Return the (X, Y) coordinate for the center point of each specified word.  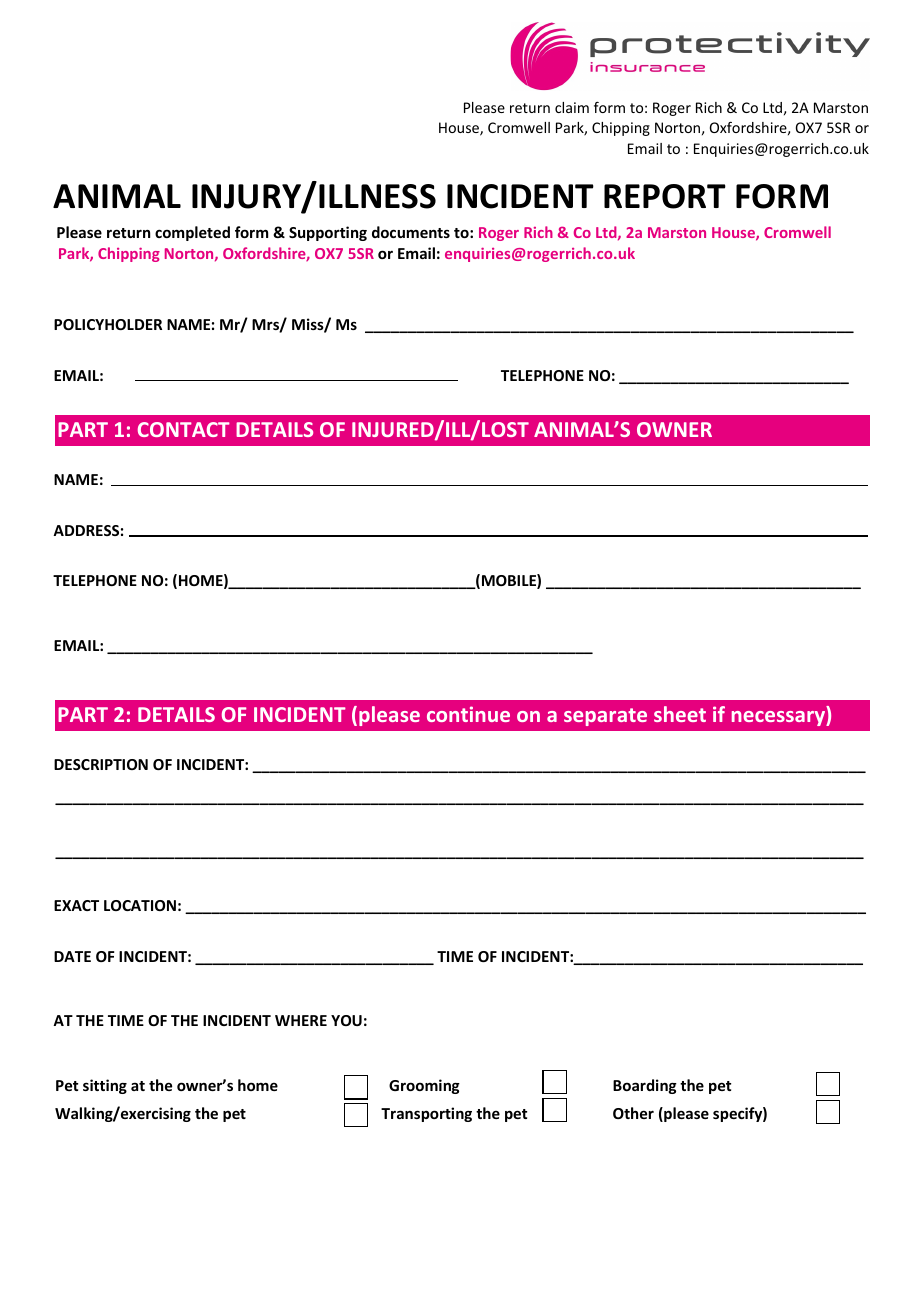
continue (468, 714)
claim (572, 107)
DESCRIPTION (101, 764)
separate (605, 717)
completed (192, 233)
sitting (105, 1086)
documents (411, 232)
